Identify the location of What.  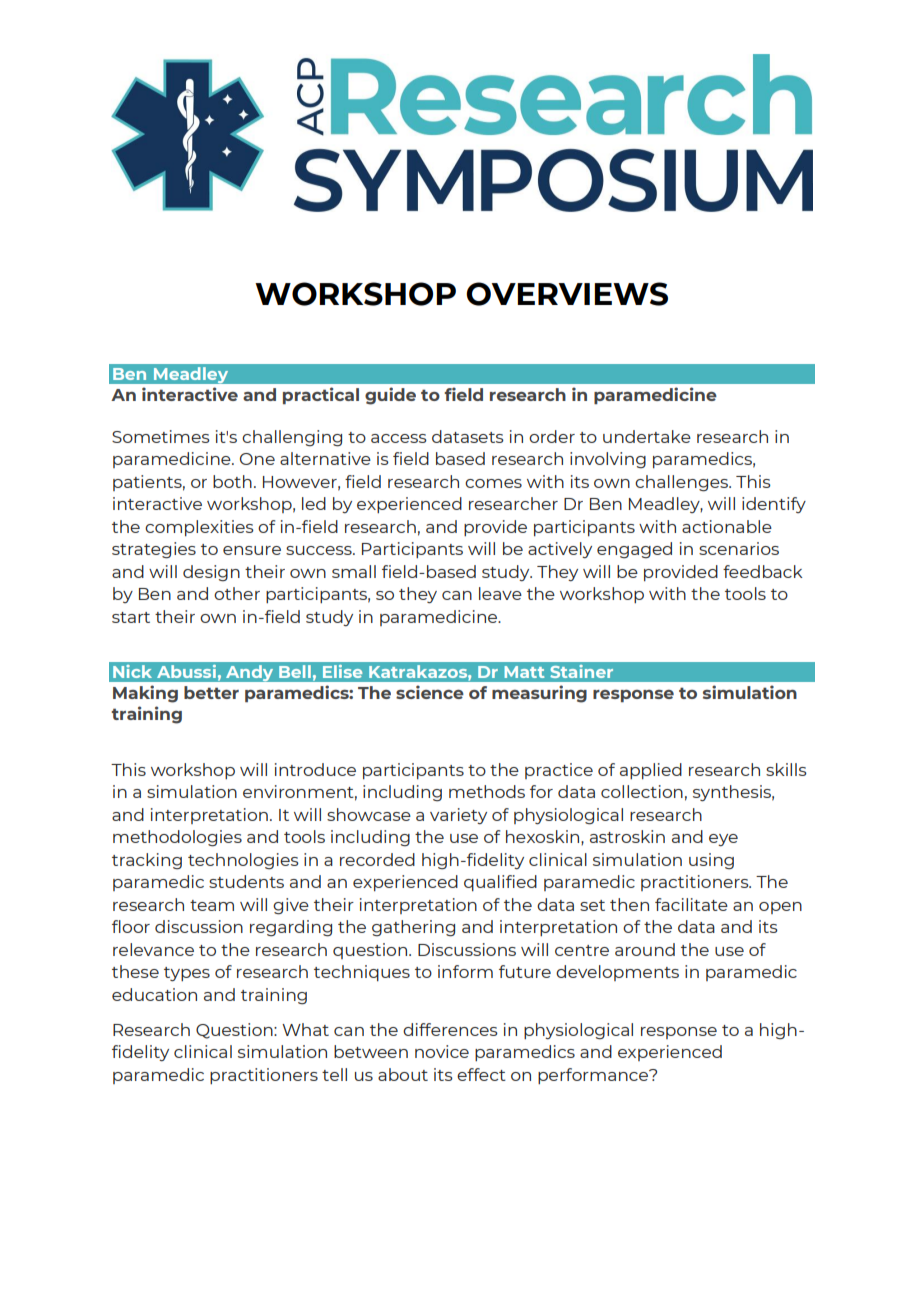
(305, 1029).
